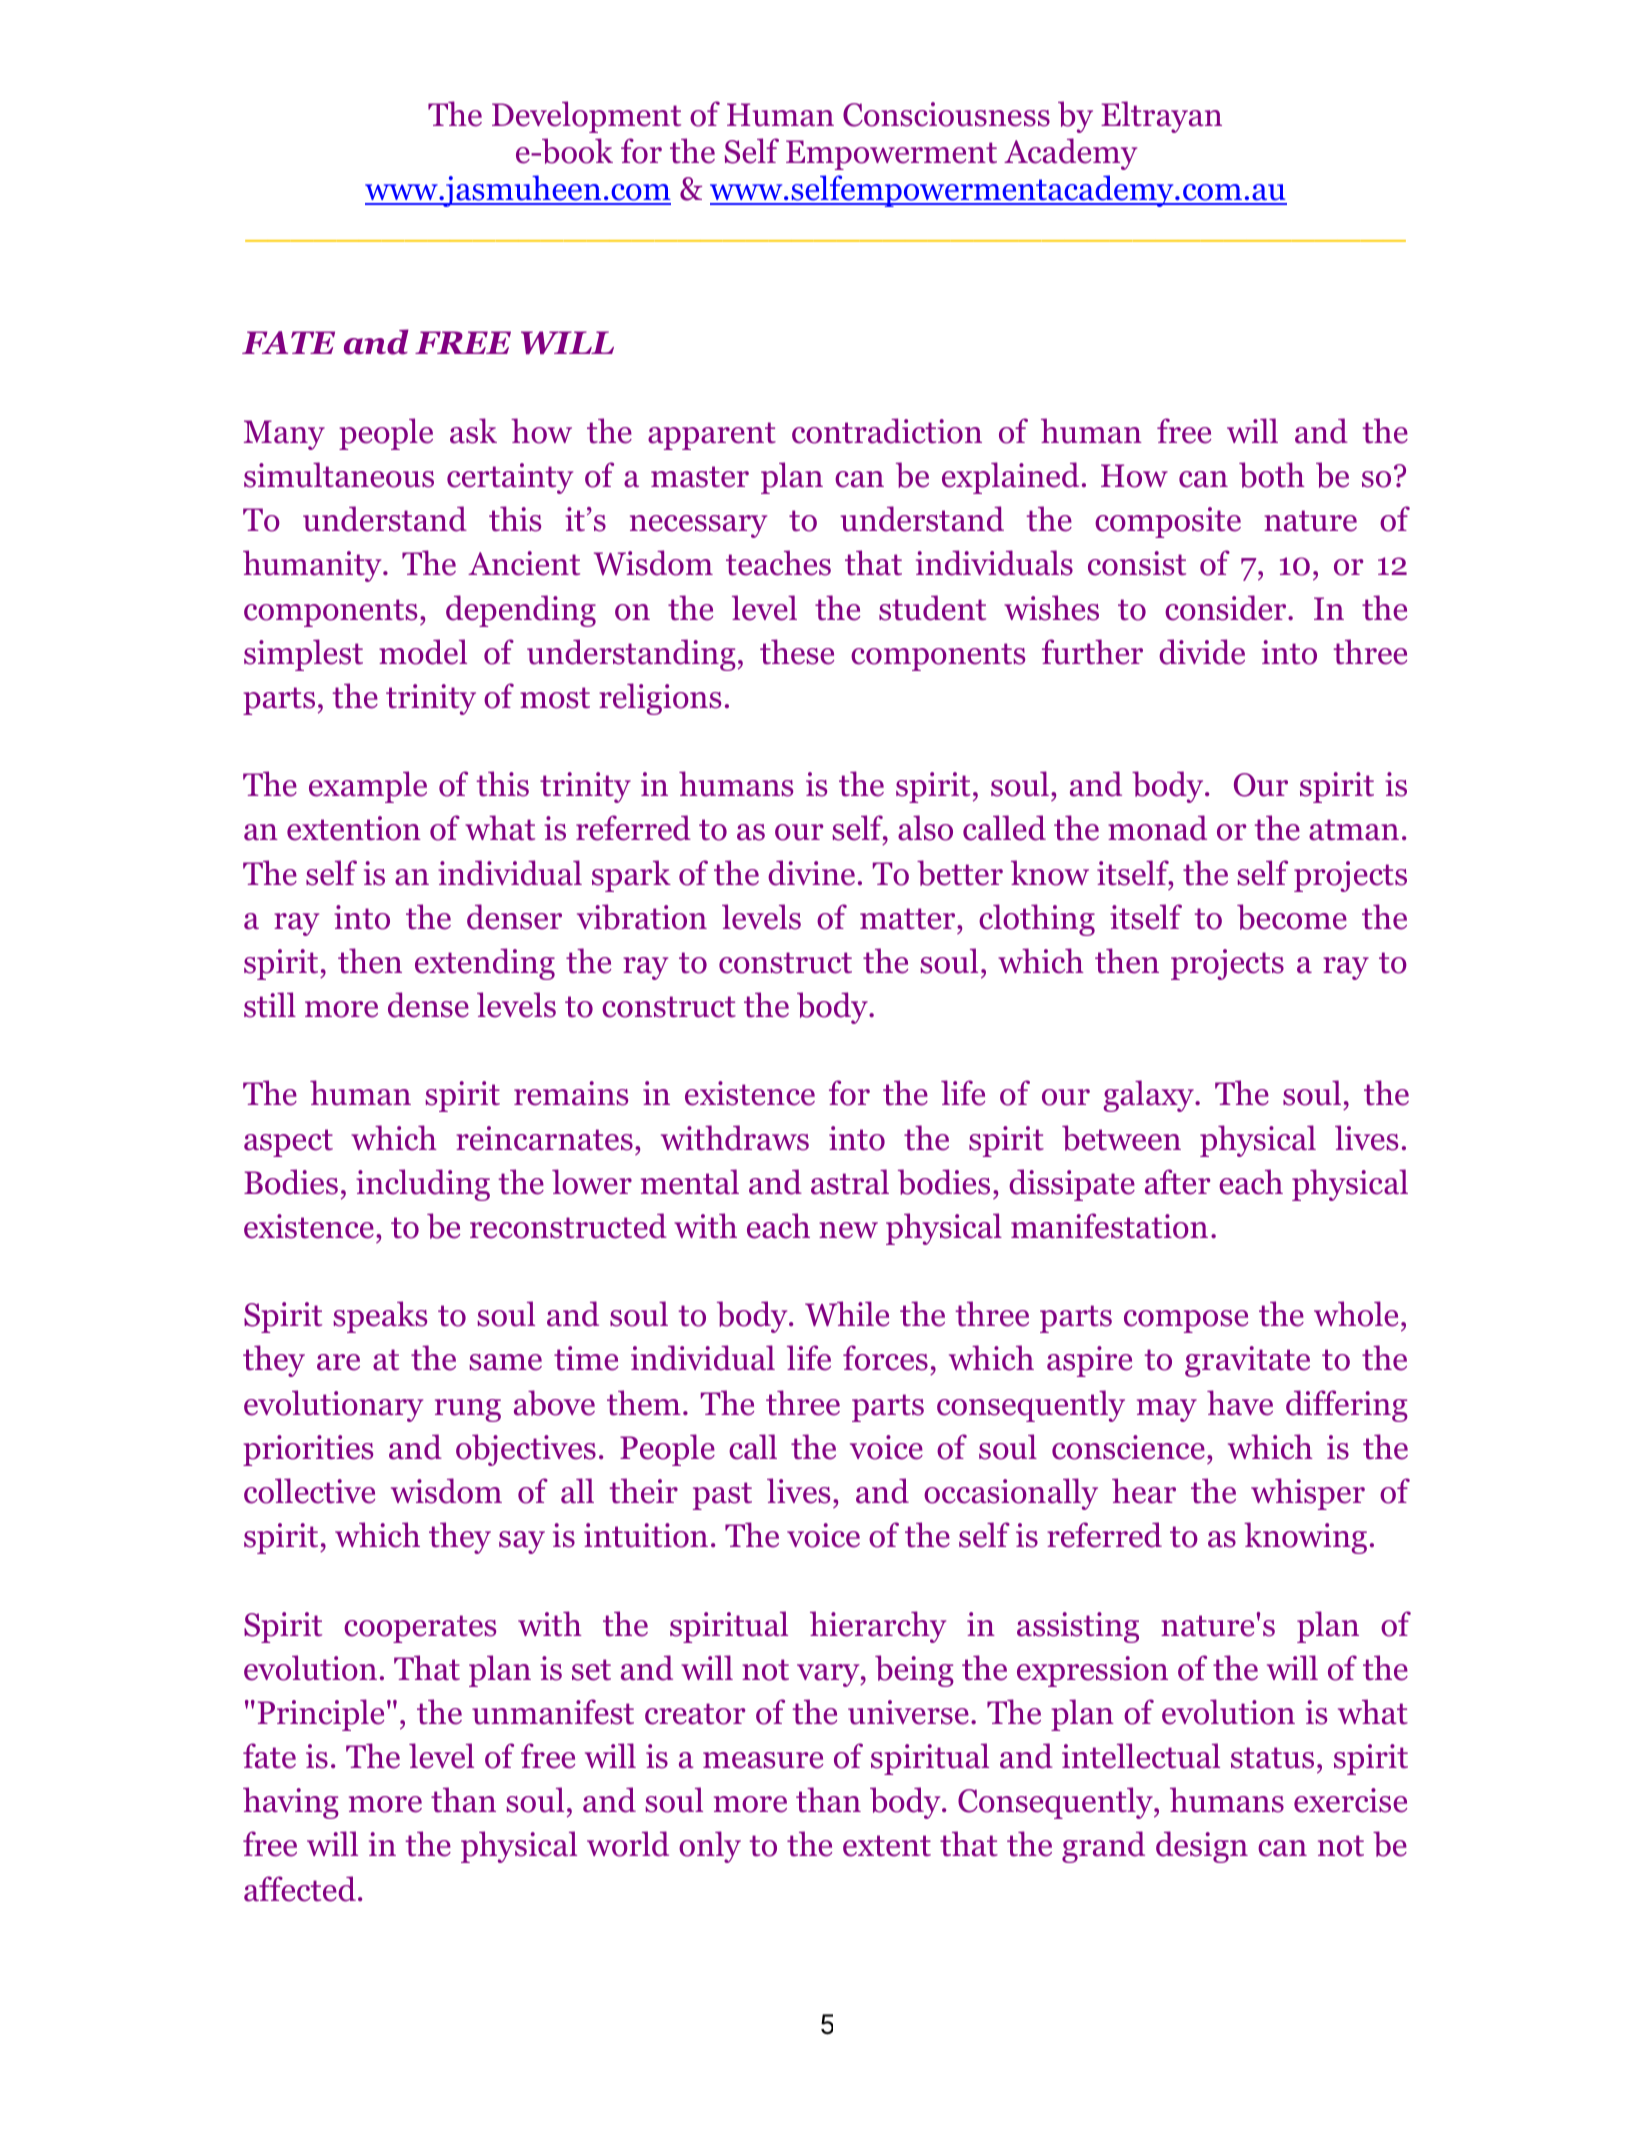  I want to click on Development, so click(586, 117).
